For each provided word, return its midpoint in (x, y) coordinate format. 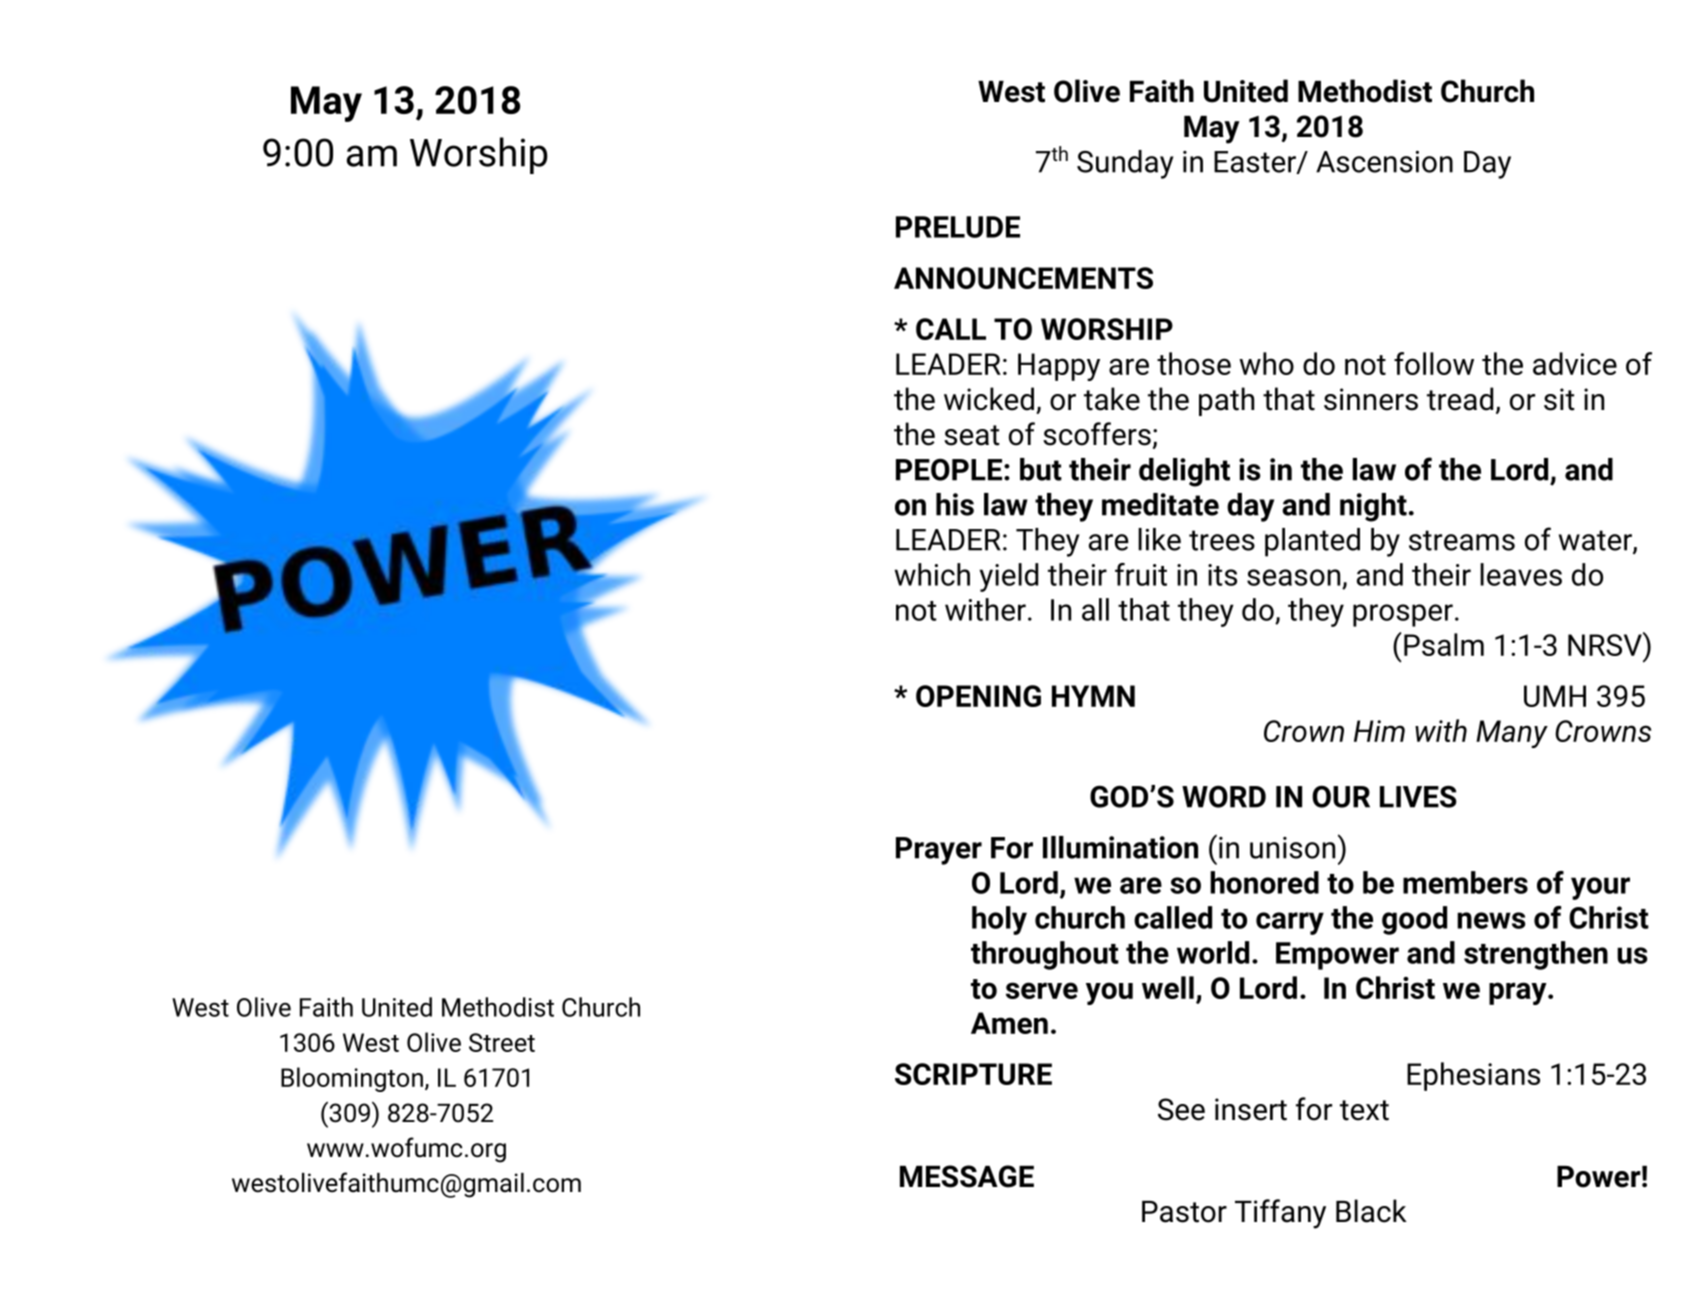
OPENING (978, 696)
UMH (1555, 696)
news (1491, 920)
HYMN (1093, 696)
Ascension (1384, 162)
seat (972, 435)
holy (999, 920)
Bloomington (352, 1079)
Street (502, 1042)
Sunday (1125, 164)
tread (1460, 399)
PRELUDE (958, 227)
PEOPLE (949, 469)
